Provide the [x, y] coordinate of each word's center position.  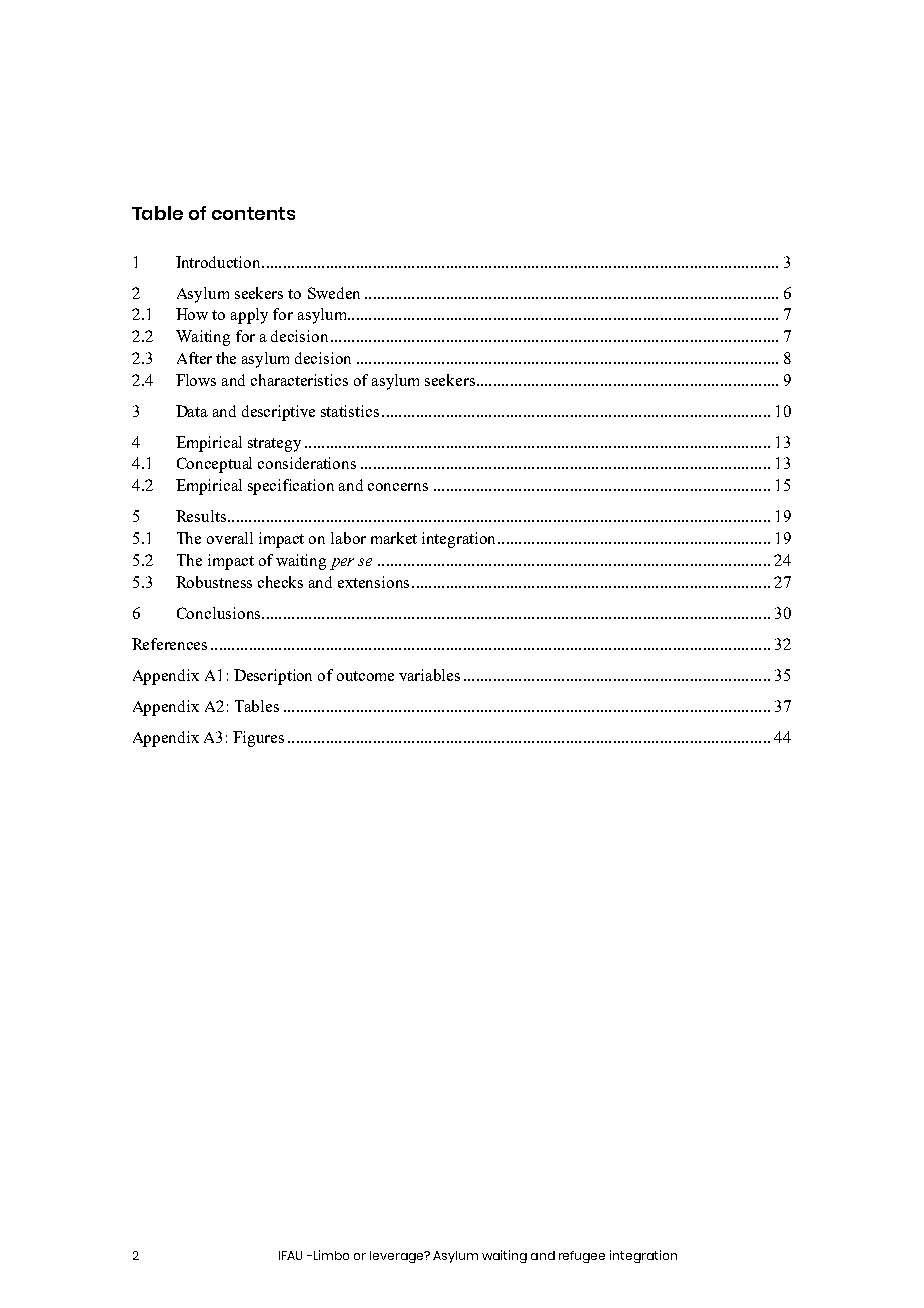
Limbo [330, 1255]
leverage [398, 1257]
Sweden [334, 293]
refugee [582, 1257]
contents [253, 213]
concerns [398, 487]
